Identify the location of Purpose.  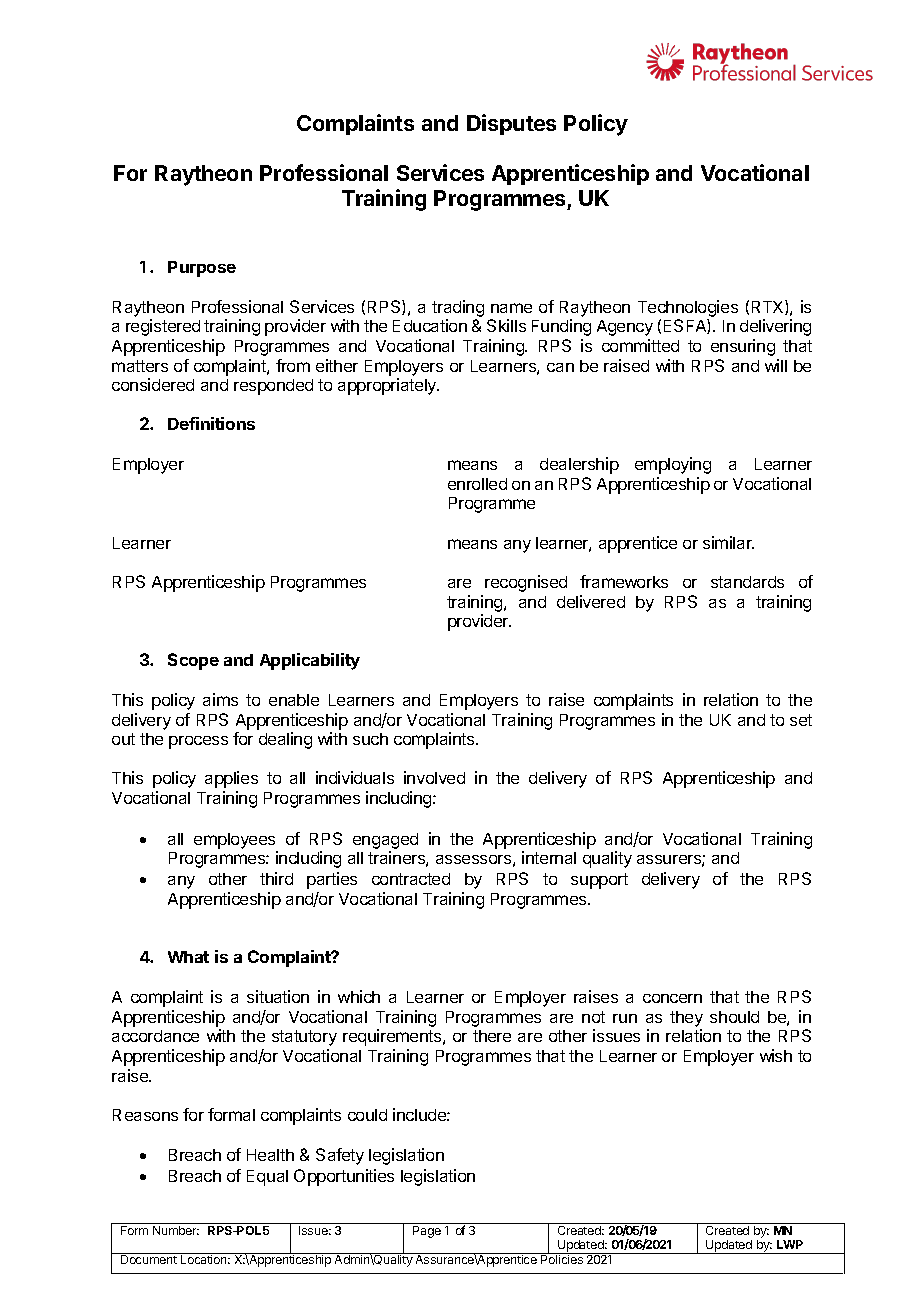
(202, 269).
